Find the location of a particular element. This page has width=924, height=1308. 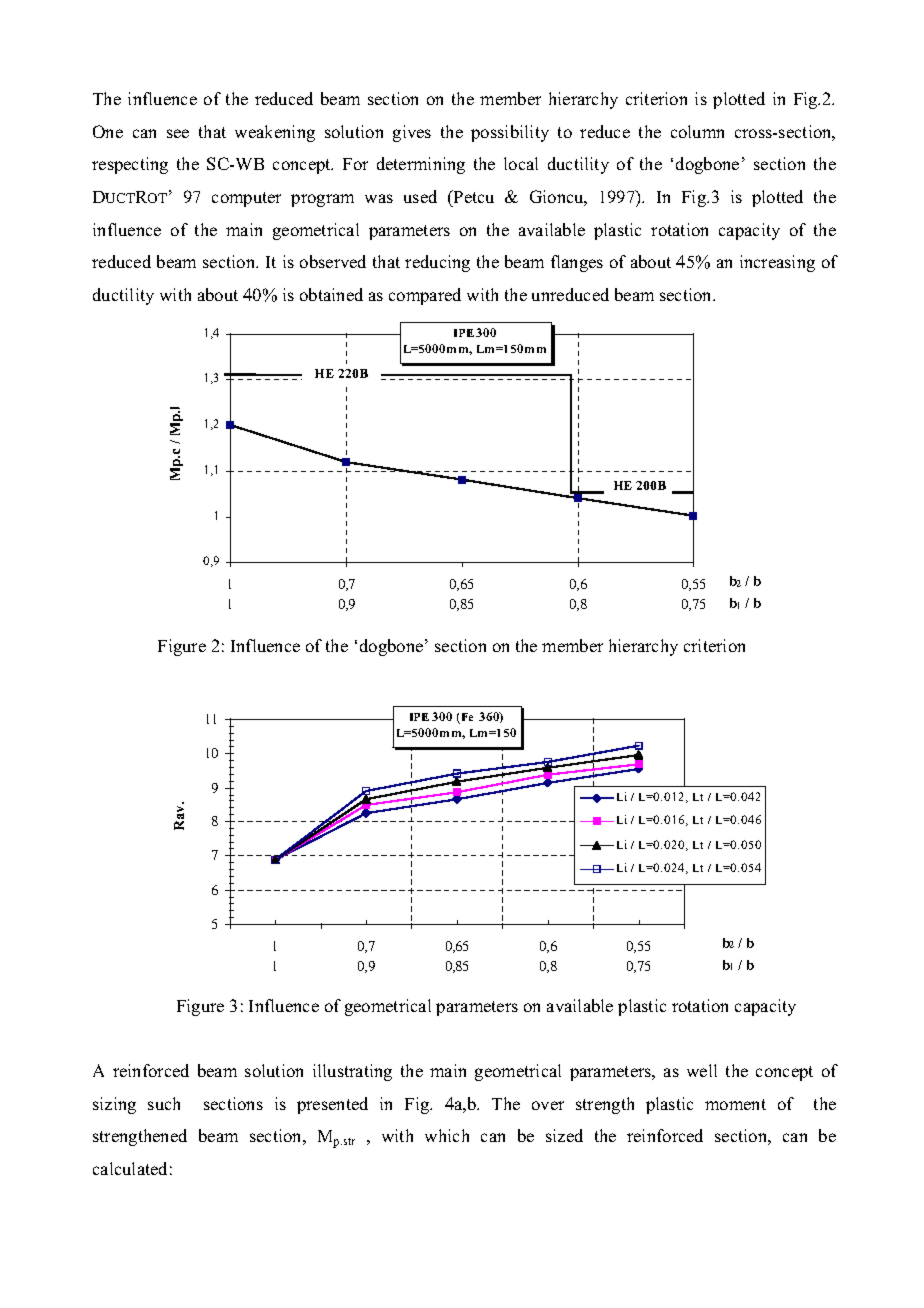

such is located at coordinates (164, 1103).
